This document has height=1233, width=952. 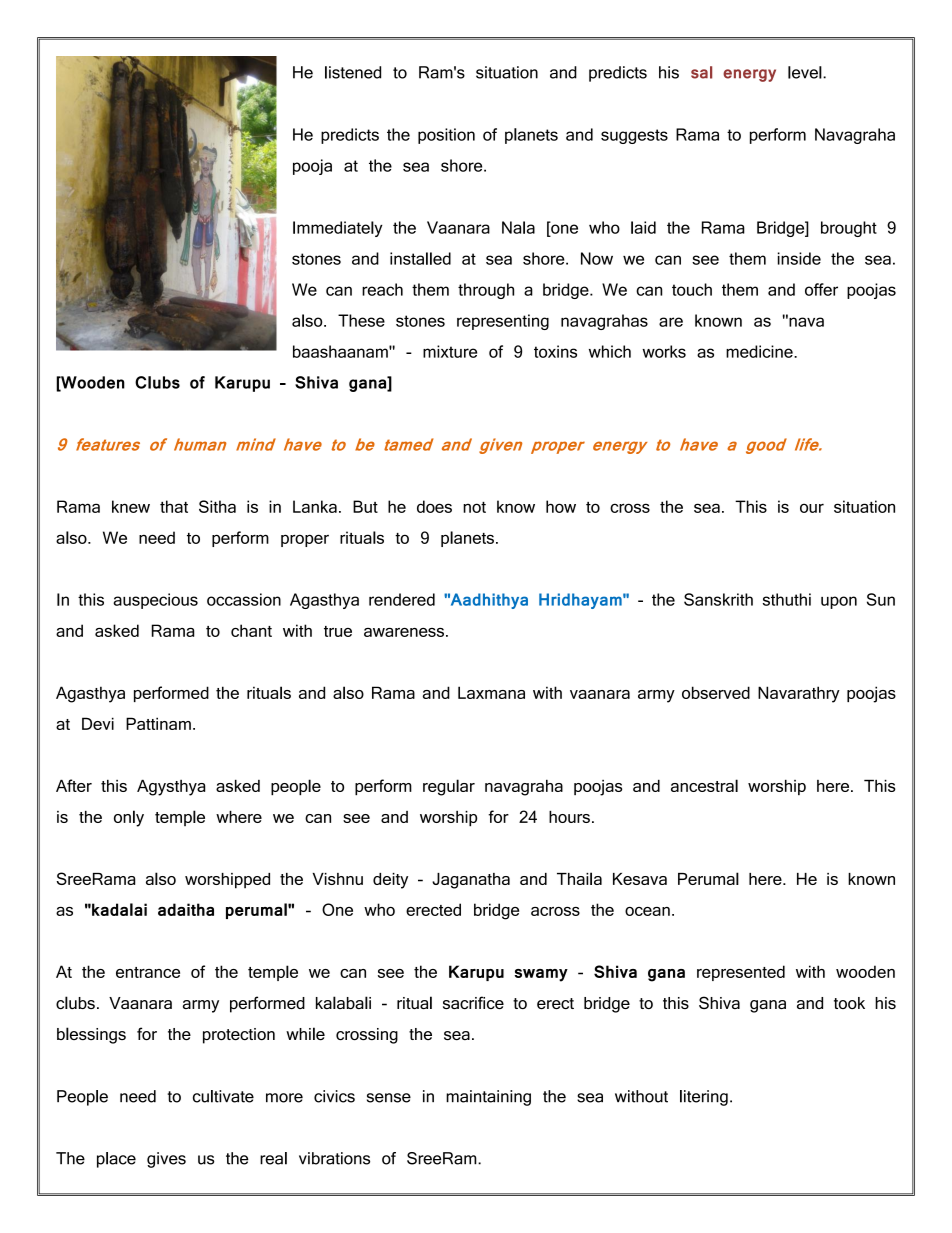 I want to click on that, so click(x=174, y=506).
